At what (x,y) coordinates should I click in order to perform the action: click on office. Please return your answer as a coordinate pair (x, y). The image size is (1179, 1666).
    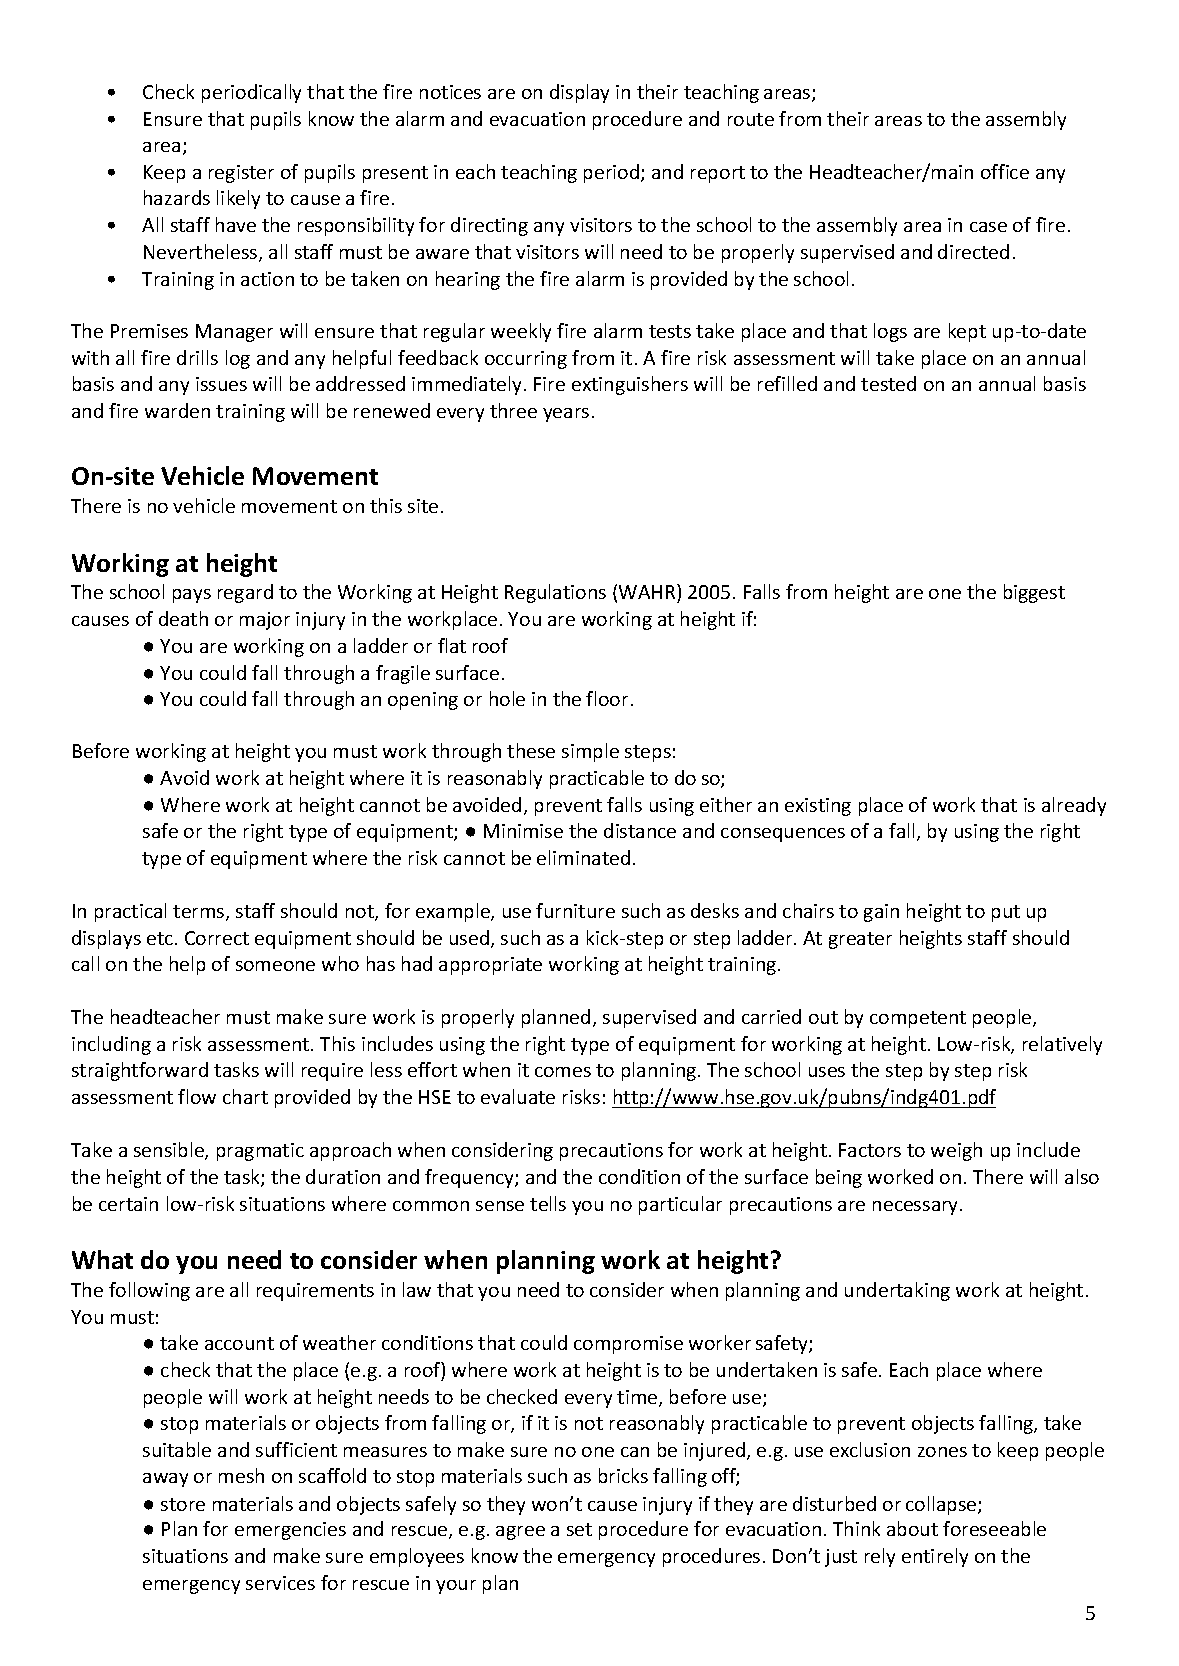
    Looking at the image, I should click on (1005, 171).
